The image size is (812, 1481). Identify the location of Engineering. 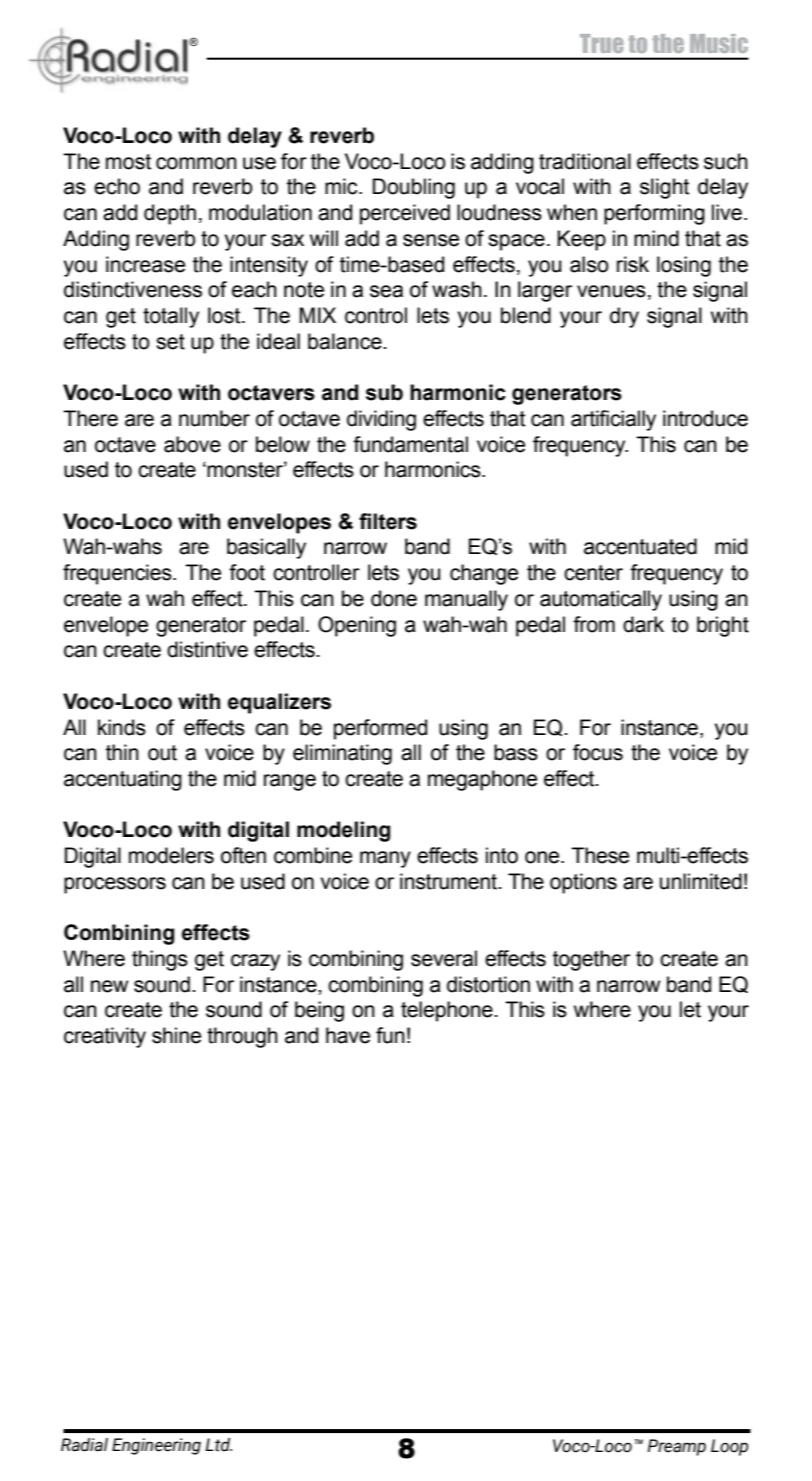
(156, 1446).
